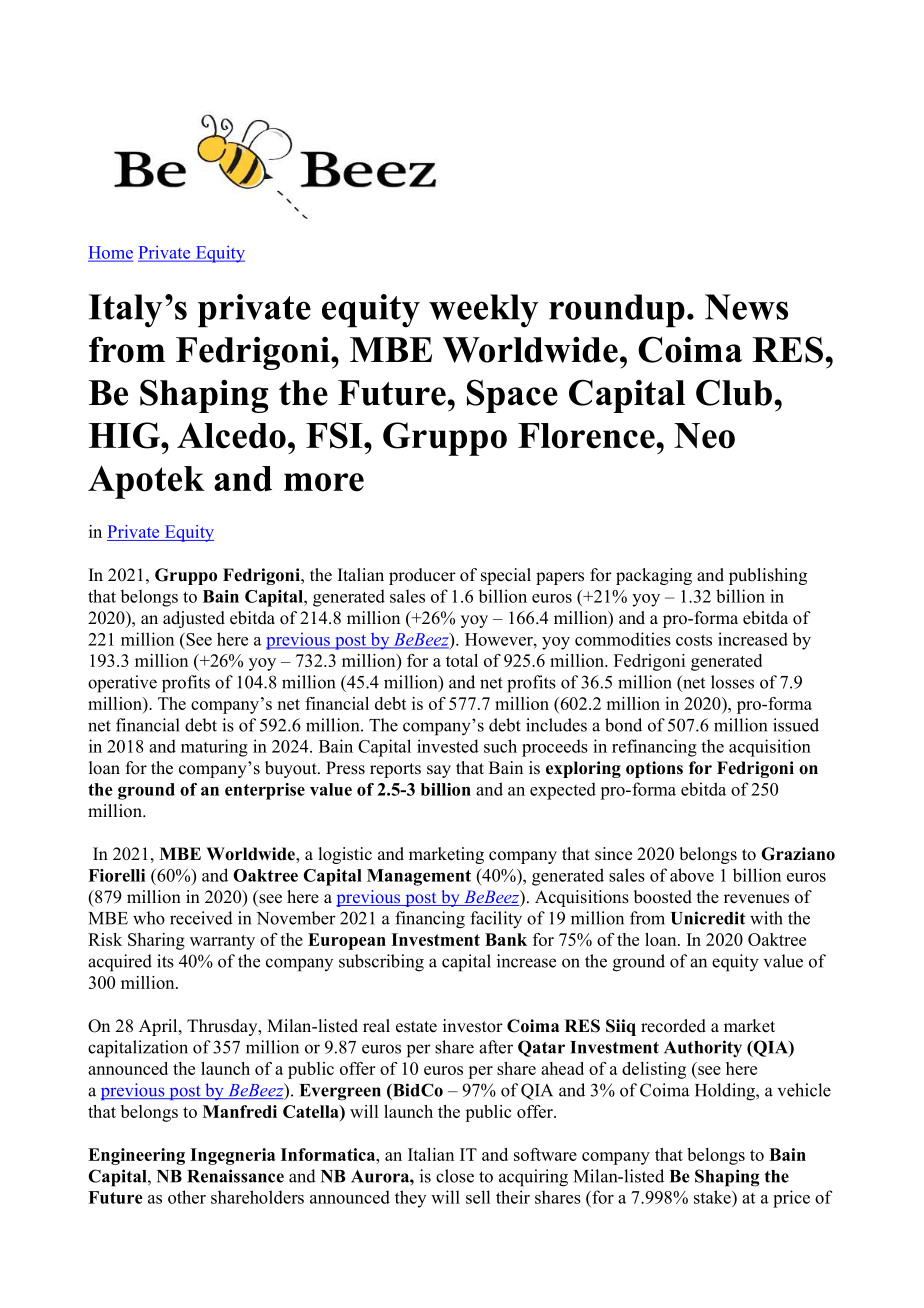  Describe the element at coordinates (422, 576) in the image. I see `producer` at that location.
